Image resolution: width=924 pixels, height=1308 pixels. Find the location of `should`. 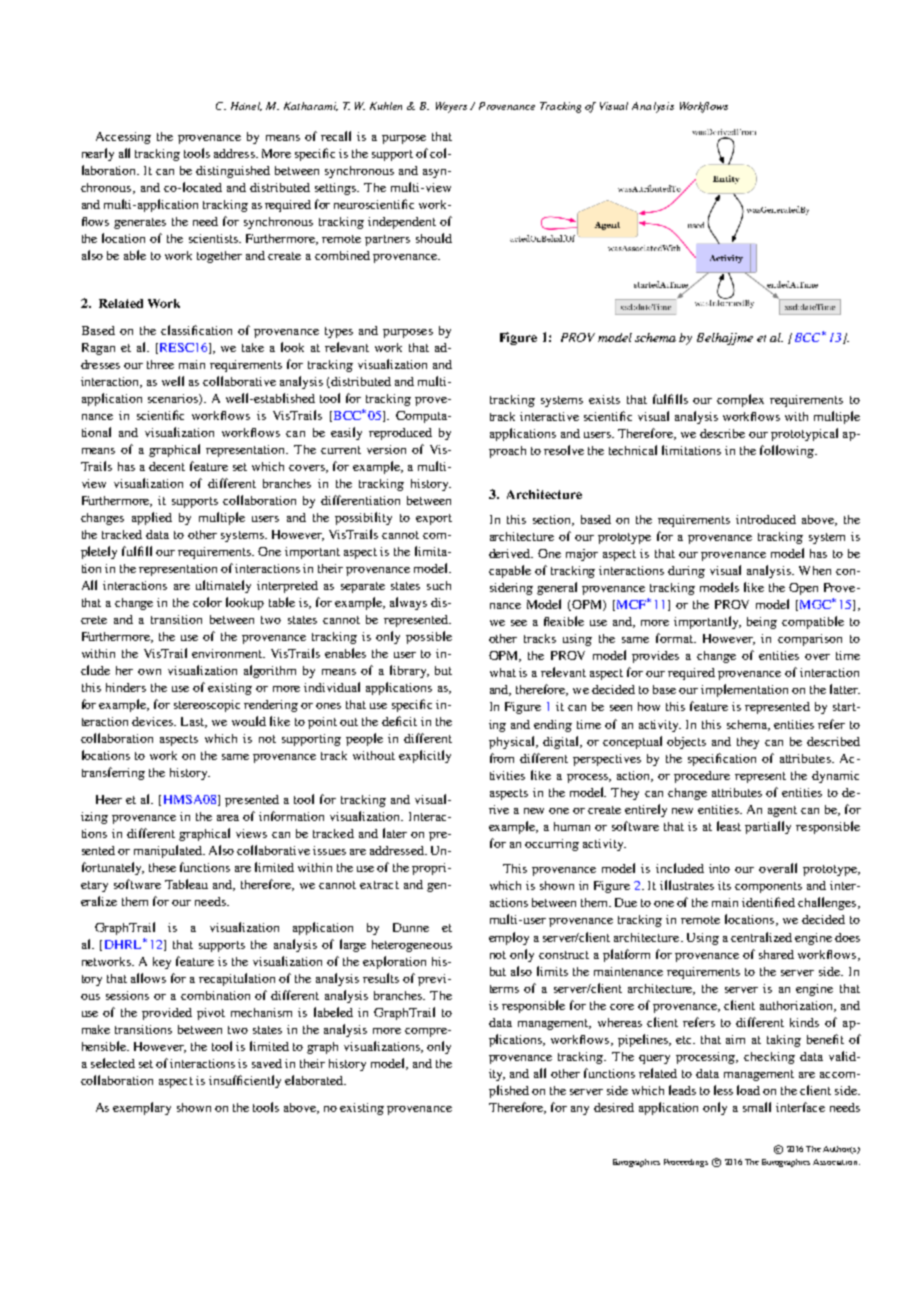

should is located at coordinates (434, 238).
